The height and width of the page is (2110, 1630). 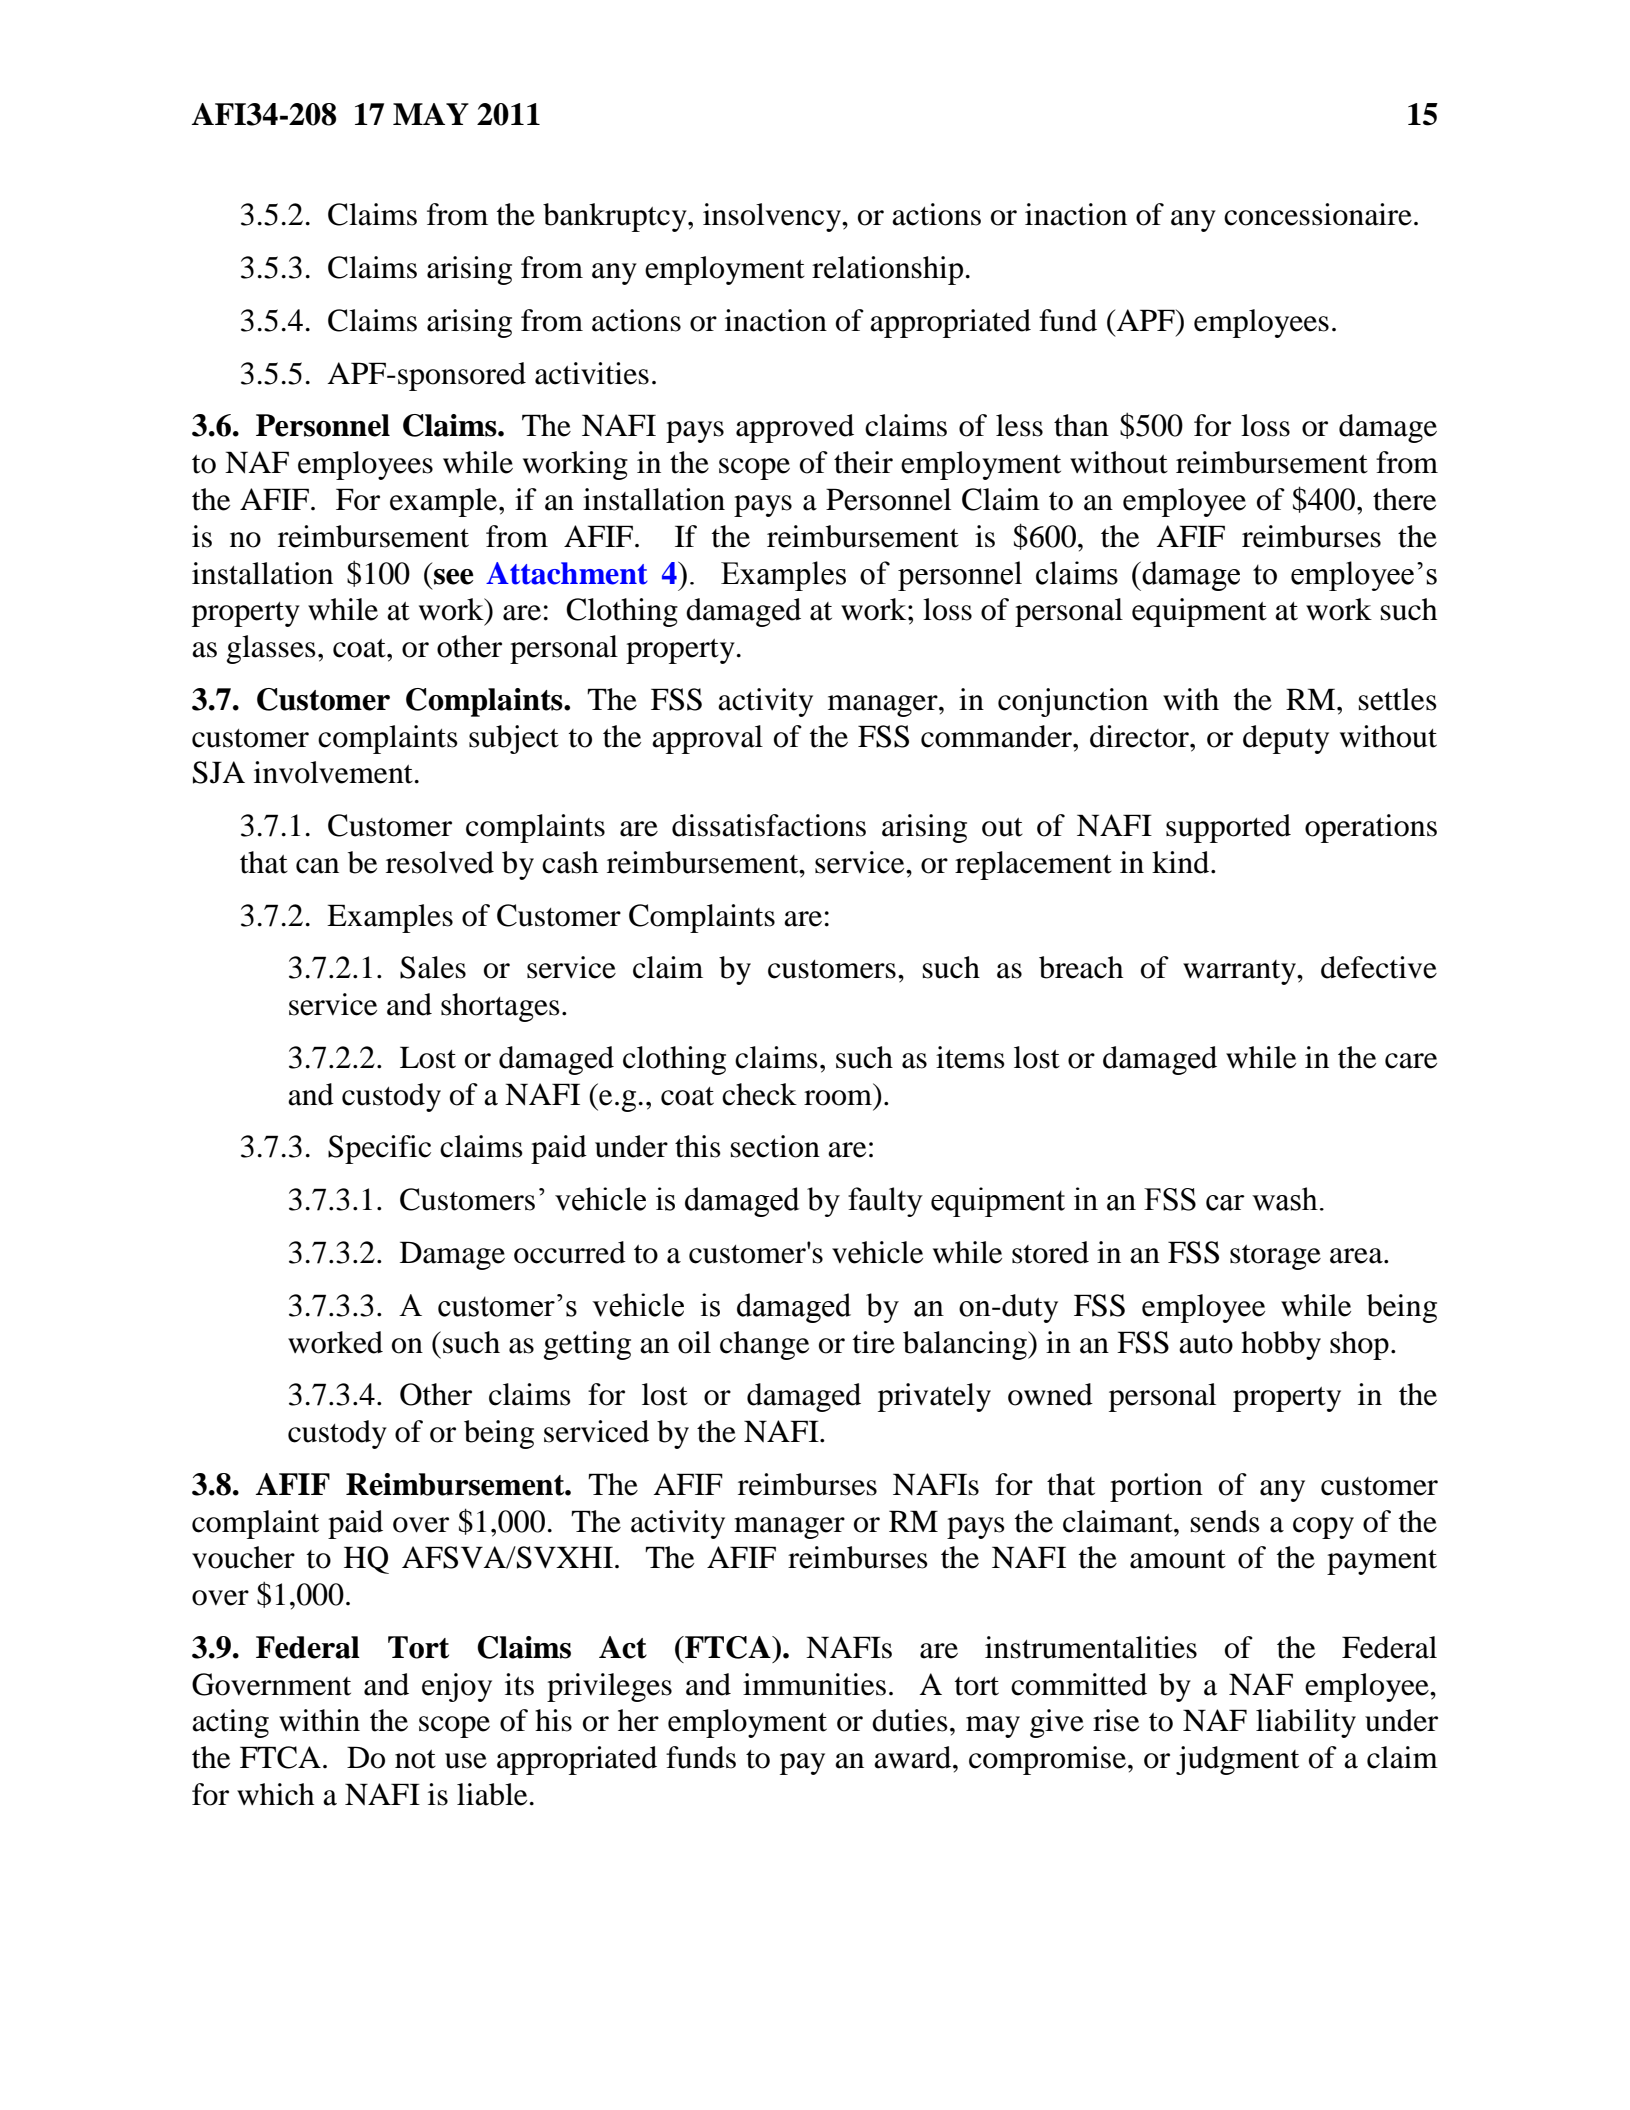 What do you see at coordinates (1379, 967) in the page?
I see `defective` at bounding box center [1379, 967].
